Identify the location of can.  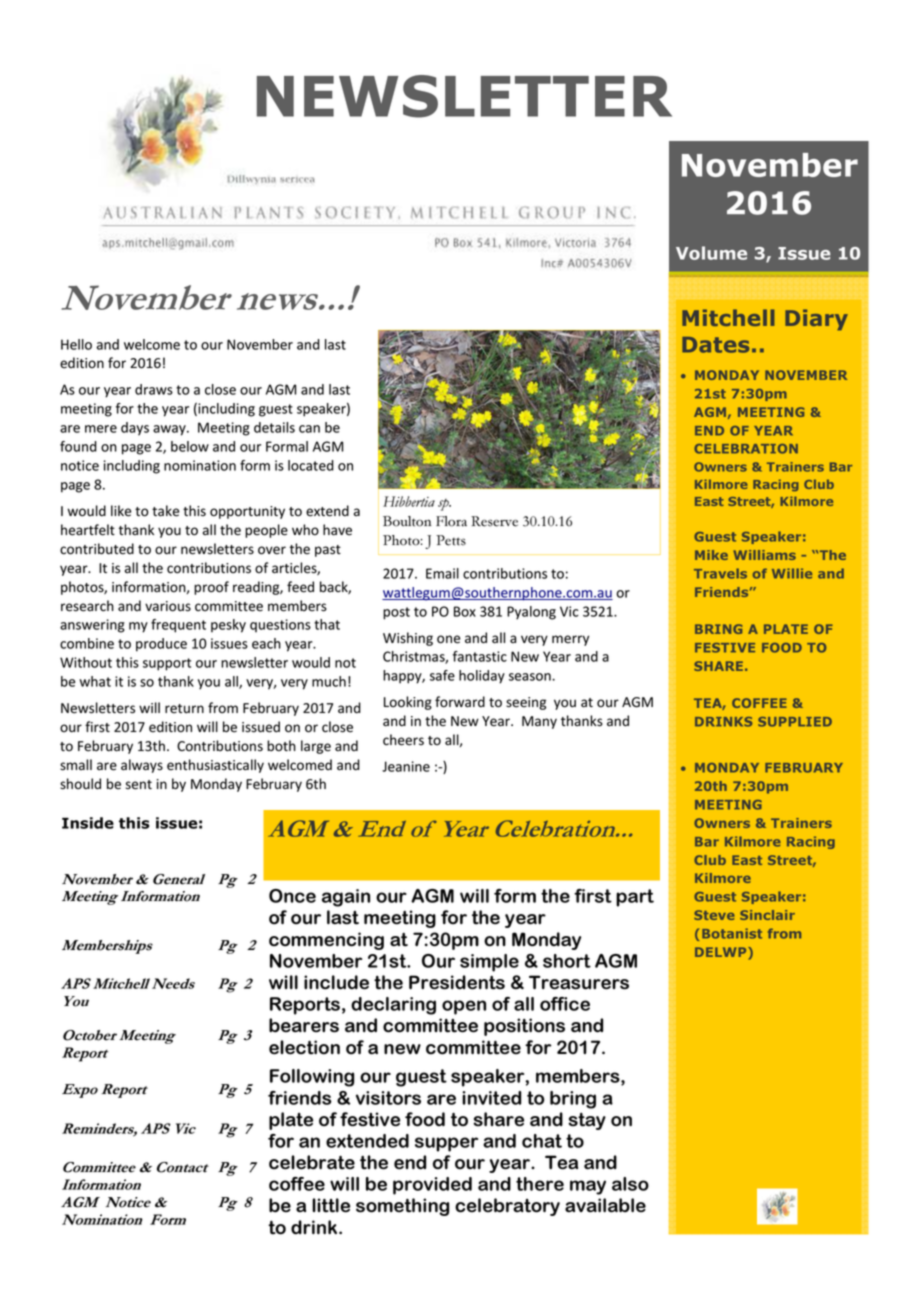
(309, 429).
